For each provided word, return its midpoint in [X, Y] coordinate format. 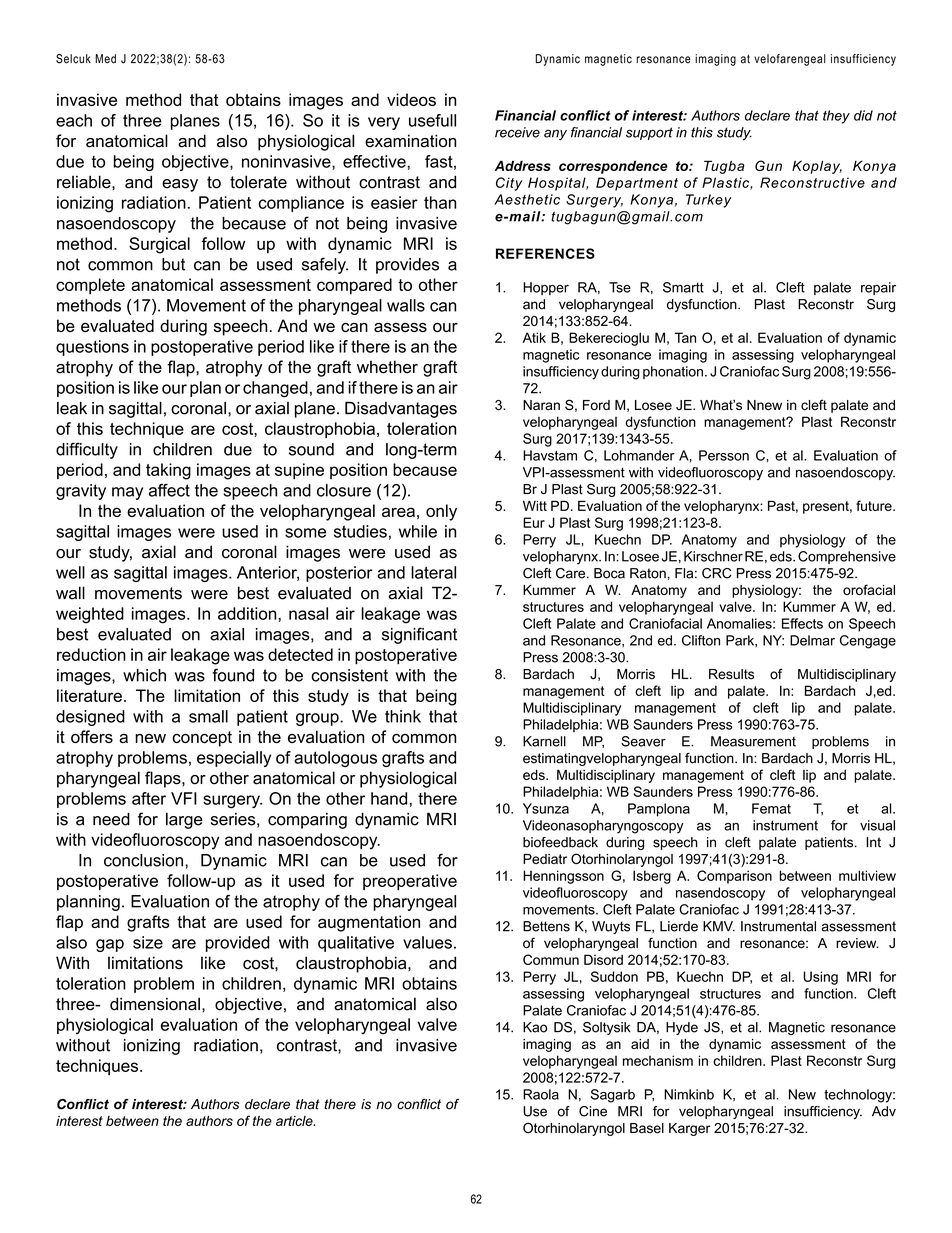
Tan [685, 337]
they [836, 117]
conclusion [145, 860]
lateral [433, 572]
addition [248, 613]
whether [387, 367]
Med [105, 59]
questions [92, 348]
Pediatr [545, 859]
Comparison [734, 877]
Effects [802, 623]
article [295, 1121]
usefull [432, 120]
